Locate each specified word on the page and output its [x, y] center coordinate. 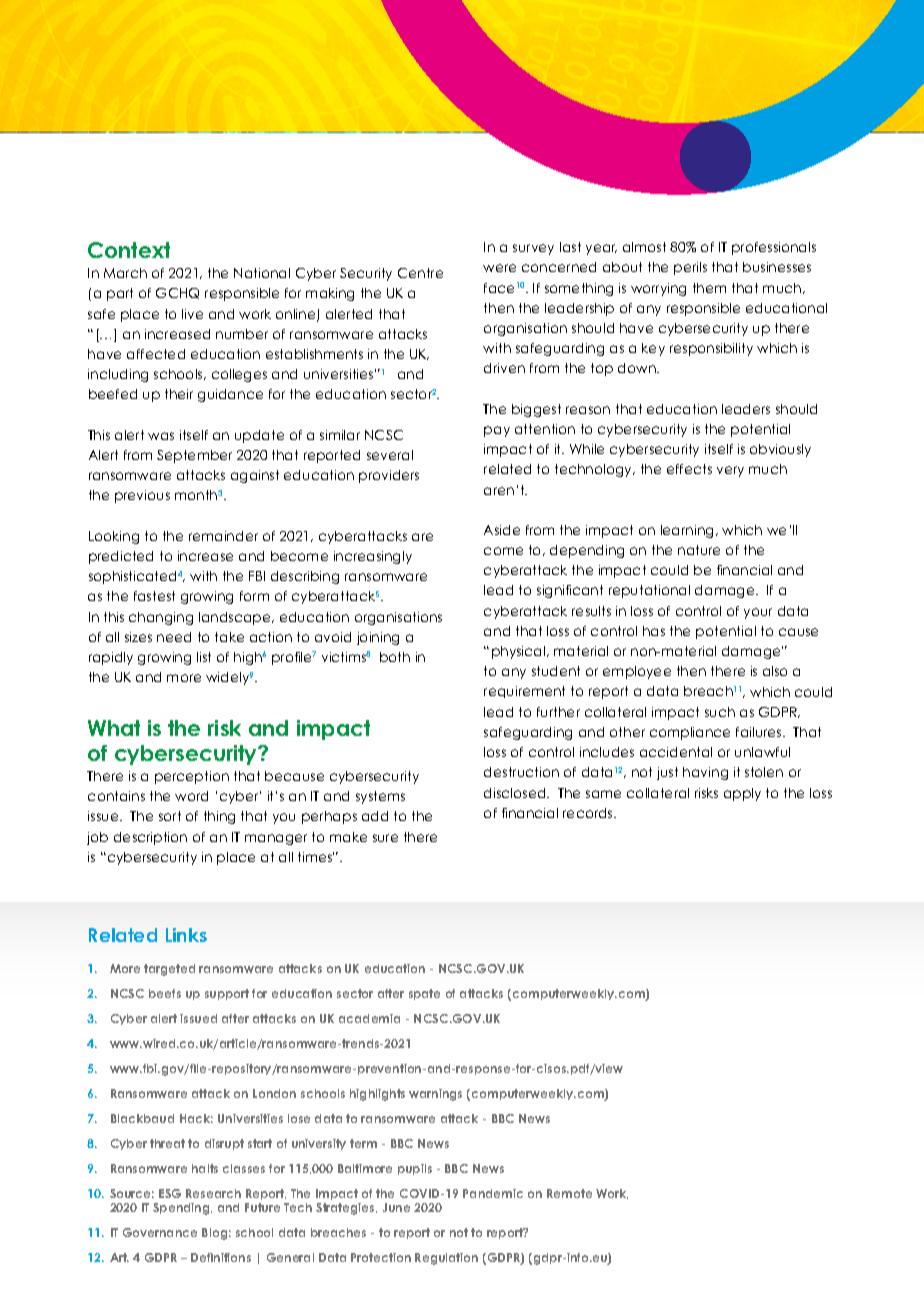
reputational [649, 591]
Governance [160, 1232]
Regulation [446, 1259]
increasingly [373, 557]
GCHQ [177, 293]
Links [186, 935]
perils [690, 268]
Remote [569, 1193]
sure [385, 838]
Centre [420, 273]
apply [742, 794]
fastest [154, 596]
